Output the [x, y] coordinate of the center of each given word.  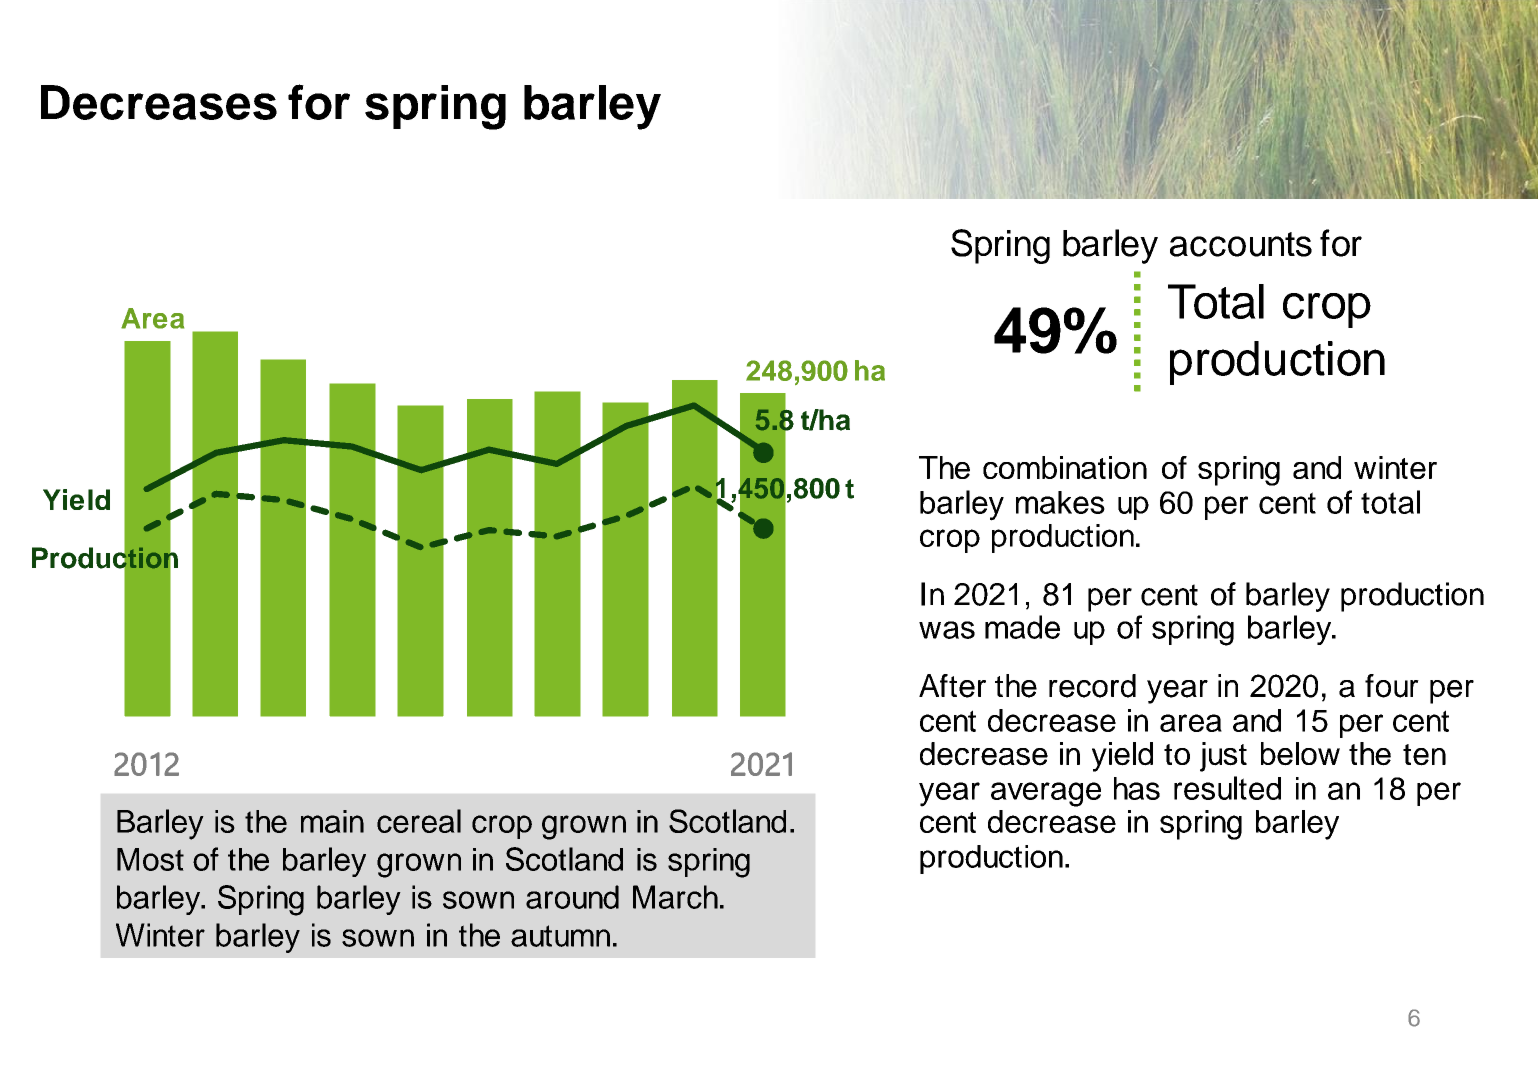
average [1046, 794]
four [1392, 686]
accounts [1241, 244]
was [947, 630]
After [952, 686]
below [1300, 754]
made [1022, 627]
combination [1065, 467]
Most [150, 859]
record [1092, 686]
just [1223, 757]
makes [1060, 502]
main [332, 821]
